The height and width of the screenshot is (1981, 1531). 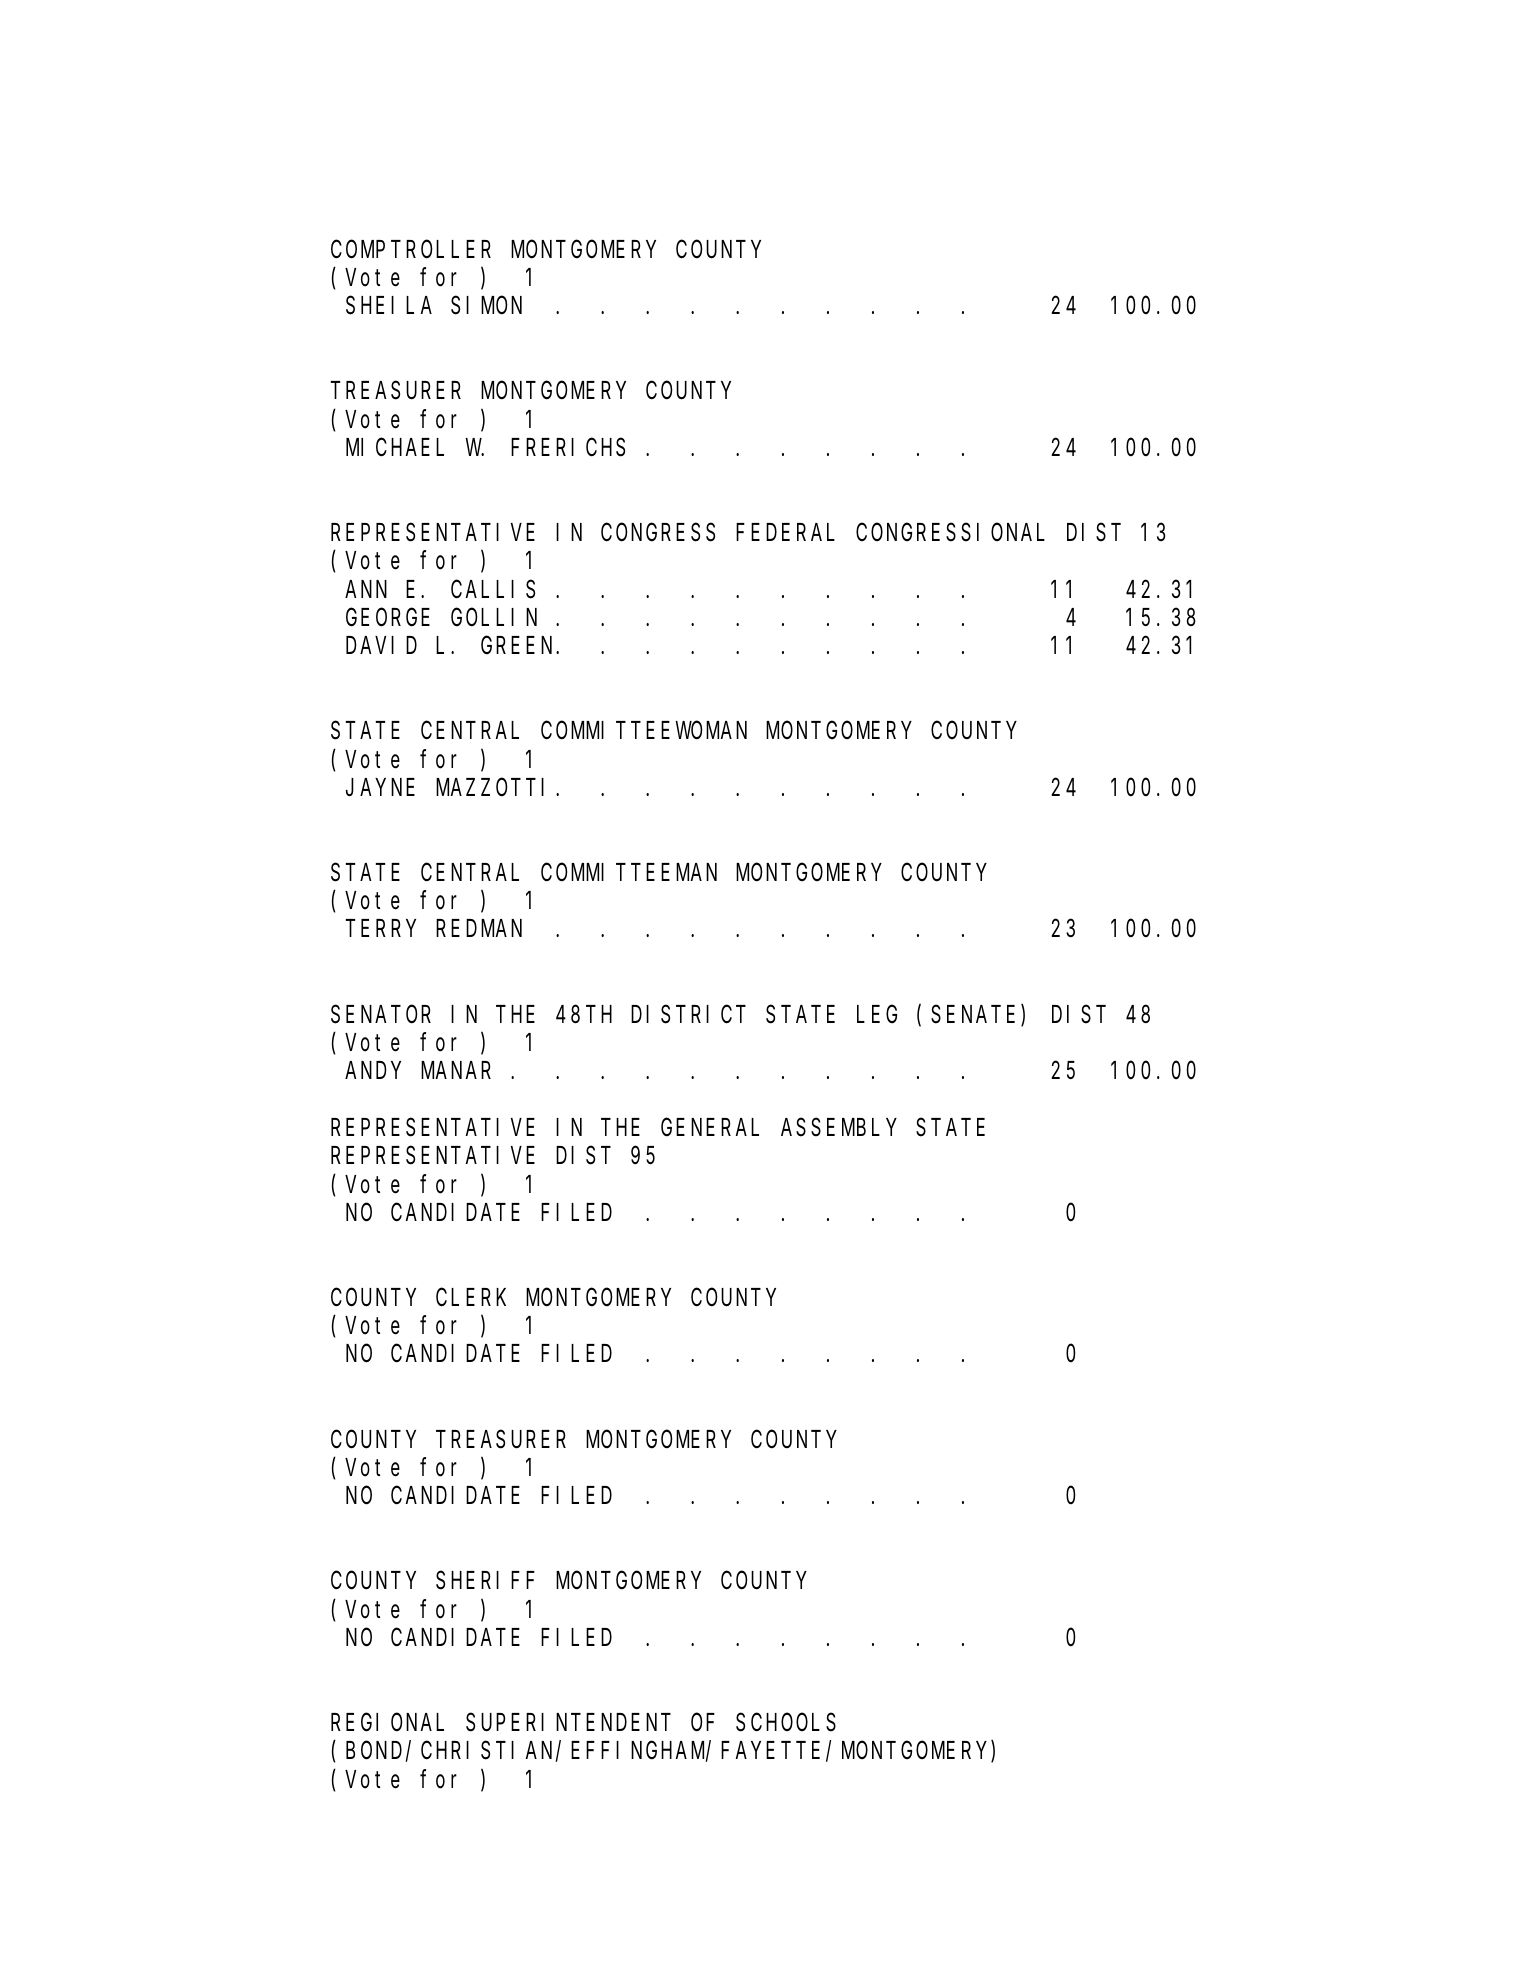 I want to click on SENATE, so click(x=973, y=1015).
